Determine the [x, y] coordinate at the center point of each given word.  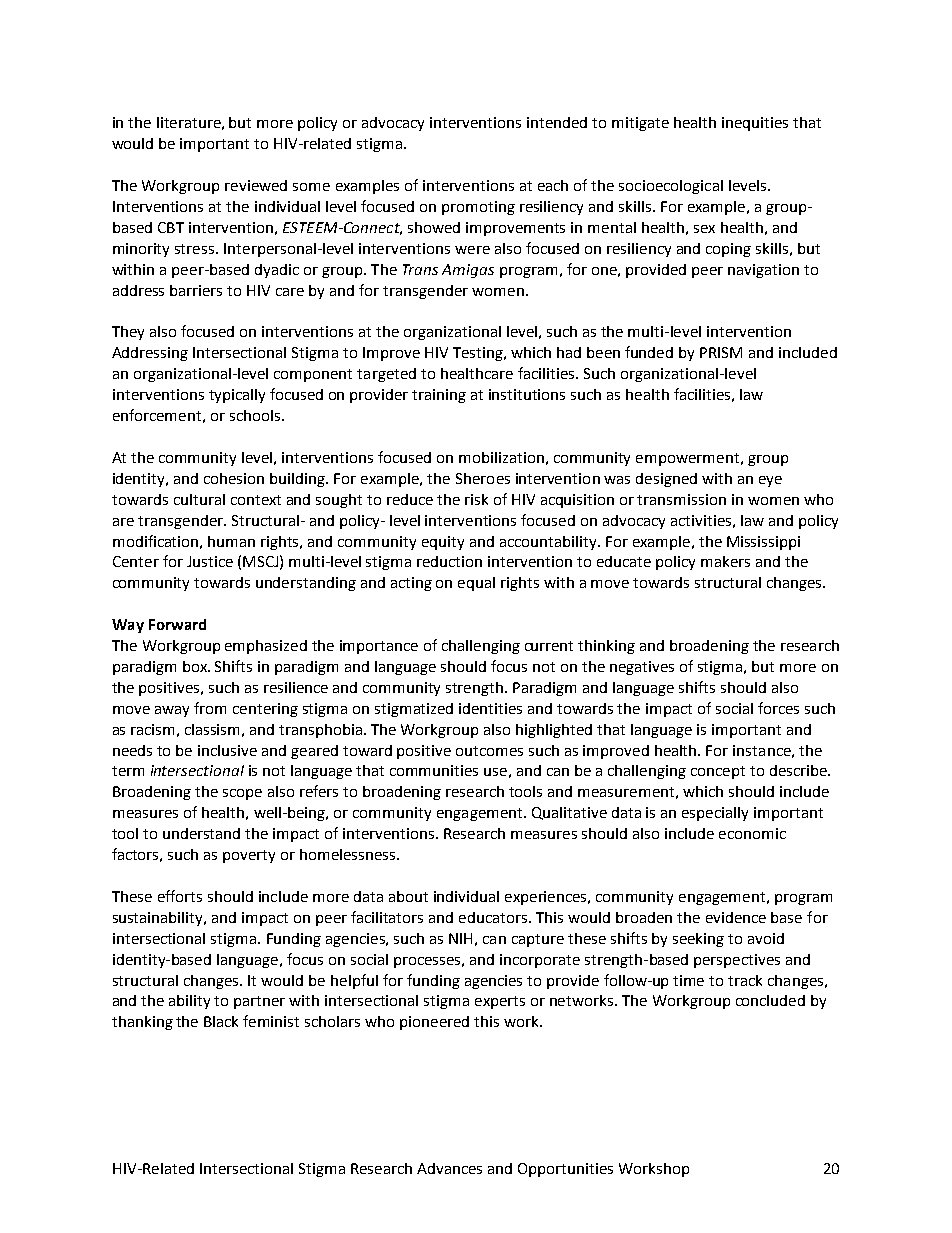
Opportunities [565, 1170]
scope [242, 794]
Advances [449, 1168]
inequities [755, 124]
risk [476, 499]
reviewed [256, 185]
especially [715, 814]
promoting [478, 208]
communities [434, 770]
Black [221, 1021]
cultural [199, 499]
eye [770, 481]
